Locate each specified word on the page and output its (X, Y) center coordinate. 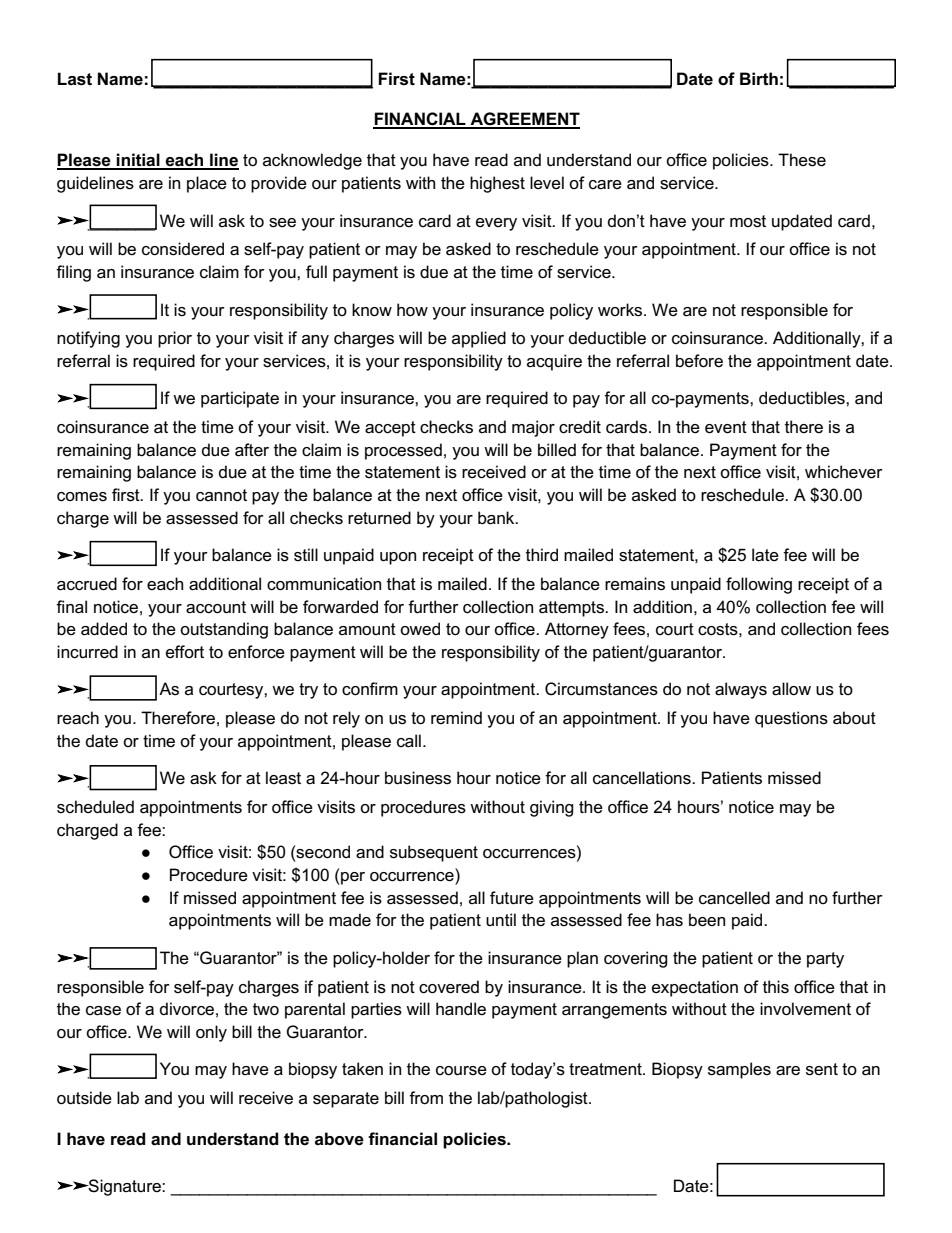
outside (84, 1098)
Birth (759, 79)
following (759, 585)
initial (138, 161)
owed (420, 628)
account (216, 607)
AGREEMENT (524, 120)
